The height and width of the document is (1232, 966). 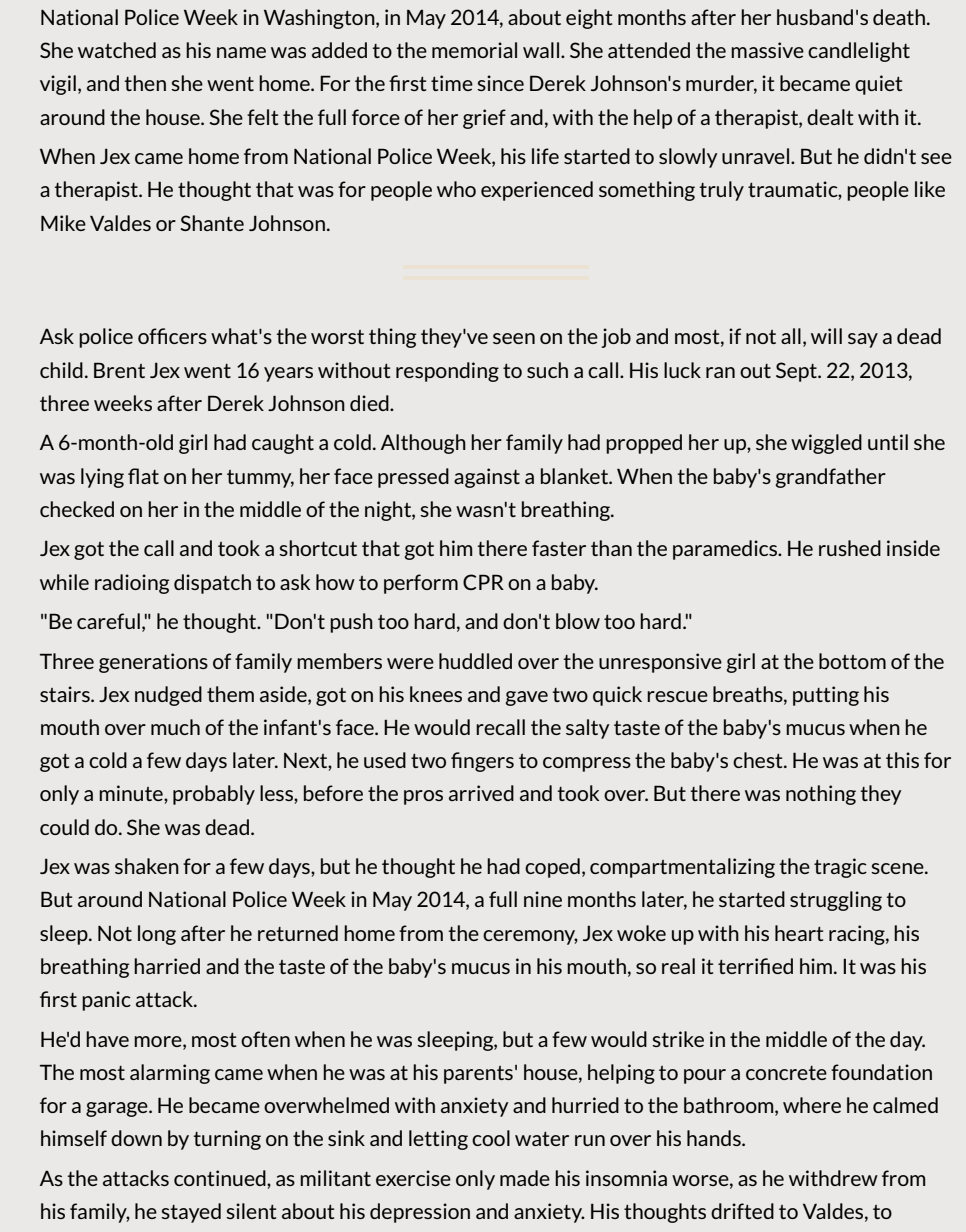 What do you see at coordinates (117, 50) in the document?
I see `watched` at bounding box center [117, 50].
